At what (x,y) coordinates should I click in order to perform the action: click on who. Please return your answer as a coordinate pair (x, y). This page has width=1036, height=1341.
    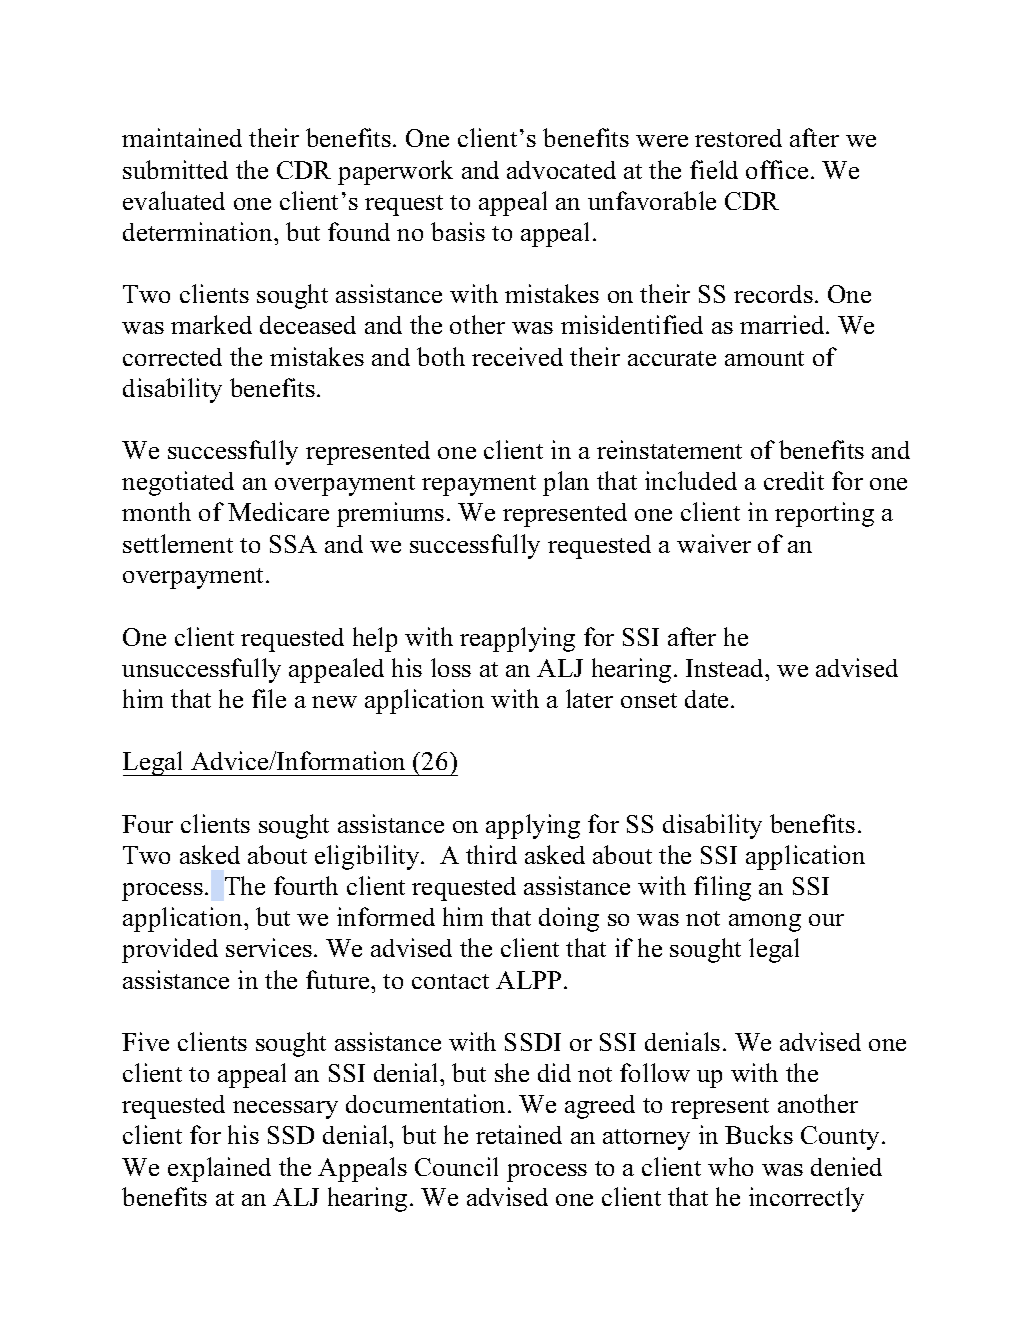
    Looking at the image, I should click on (730, 1166).
